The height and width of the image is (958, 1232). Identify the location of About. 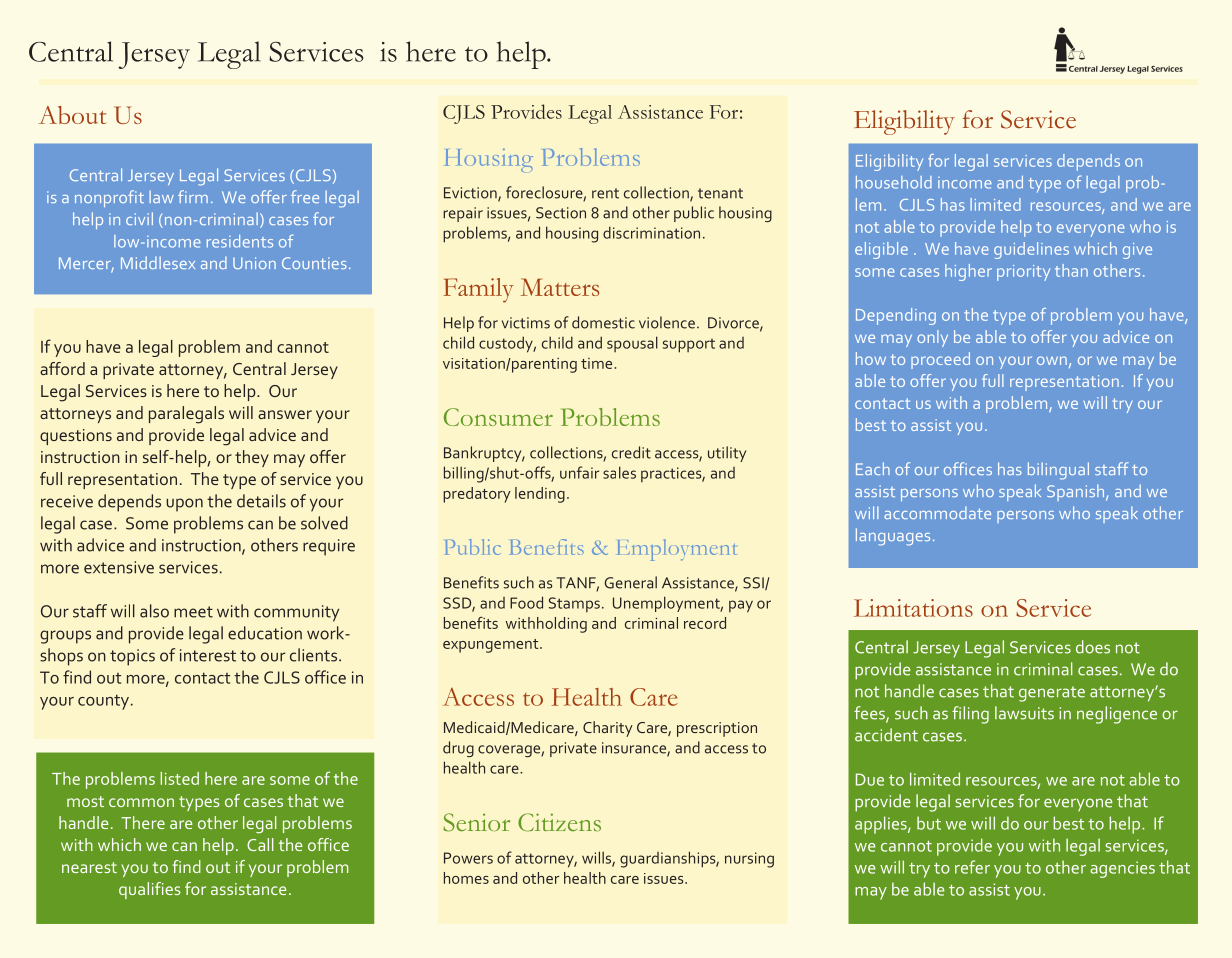
(72, 115).
